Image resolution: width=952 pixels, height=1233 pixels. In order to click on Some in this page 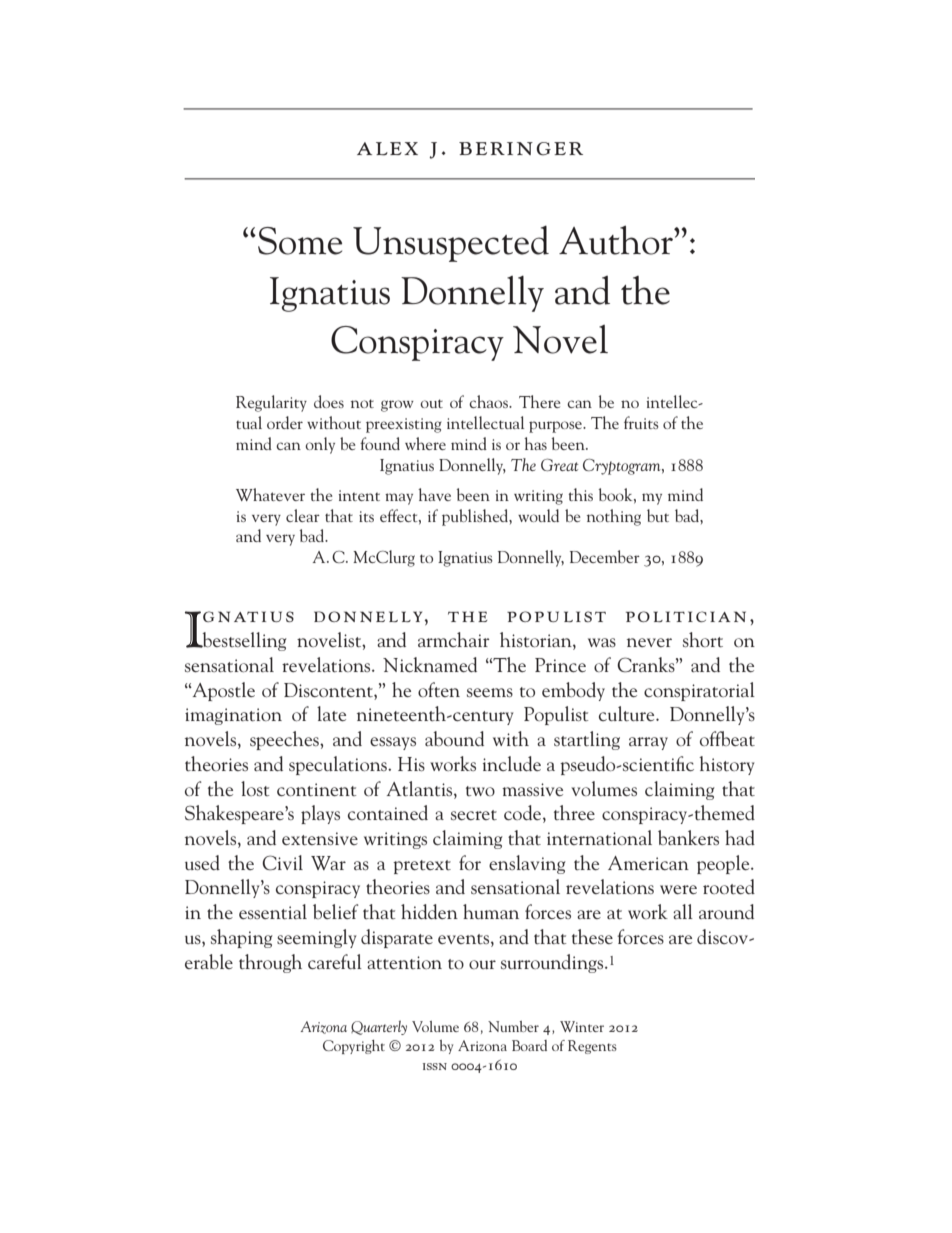, I will do `click(300, 241)`.
